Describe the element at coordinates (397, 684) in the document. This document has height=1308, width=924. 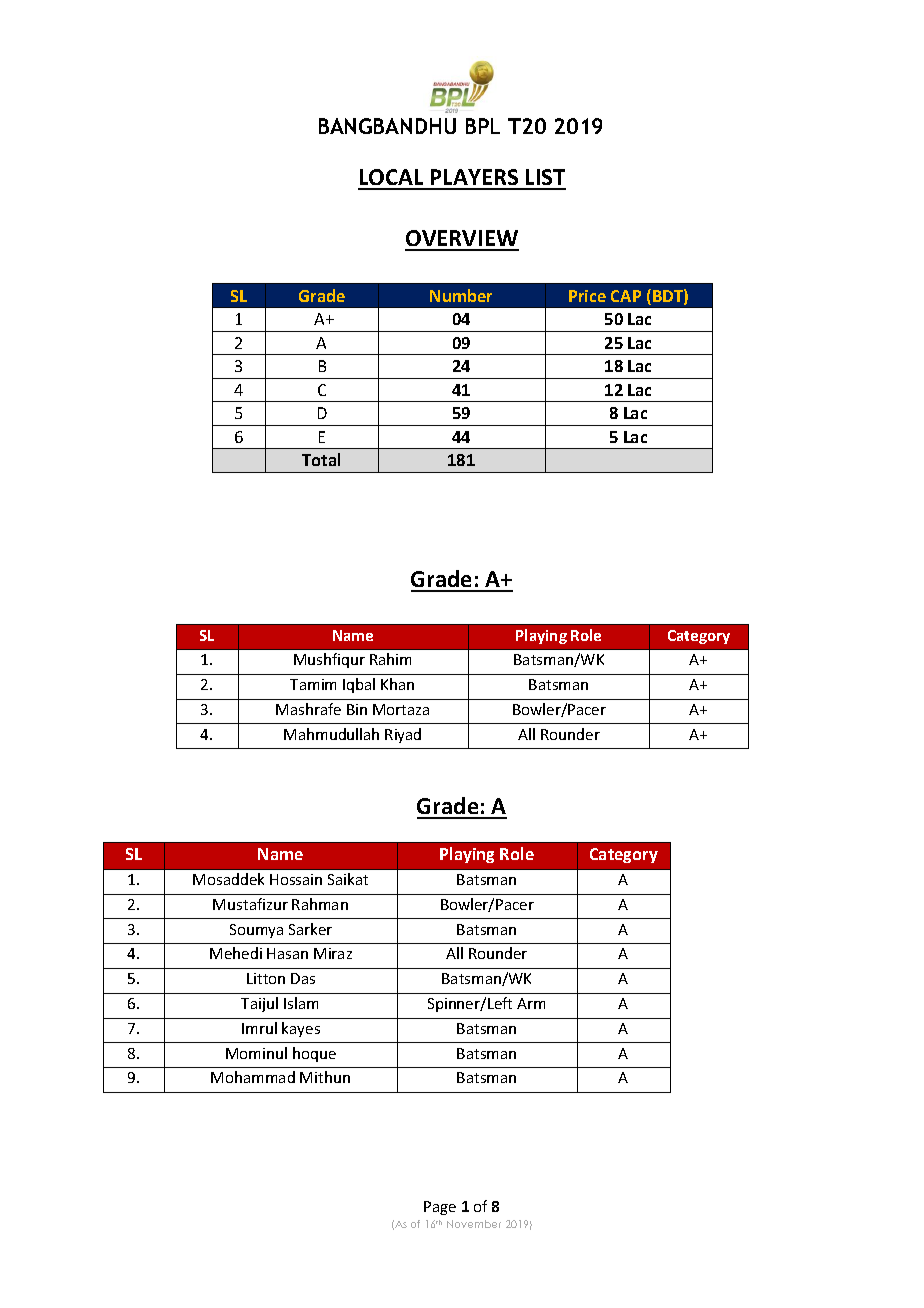
I see `Khan` at that location.
